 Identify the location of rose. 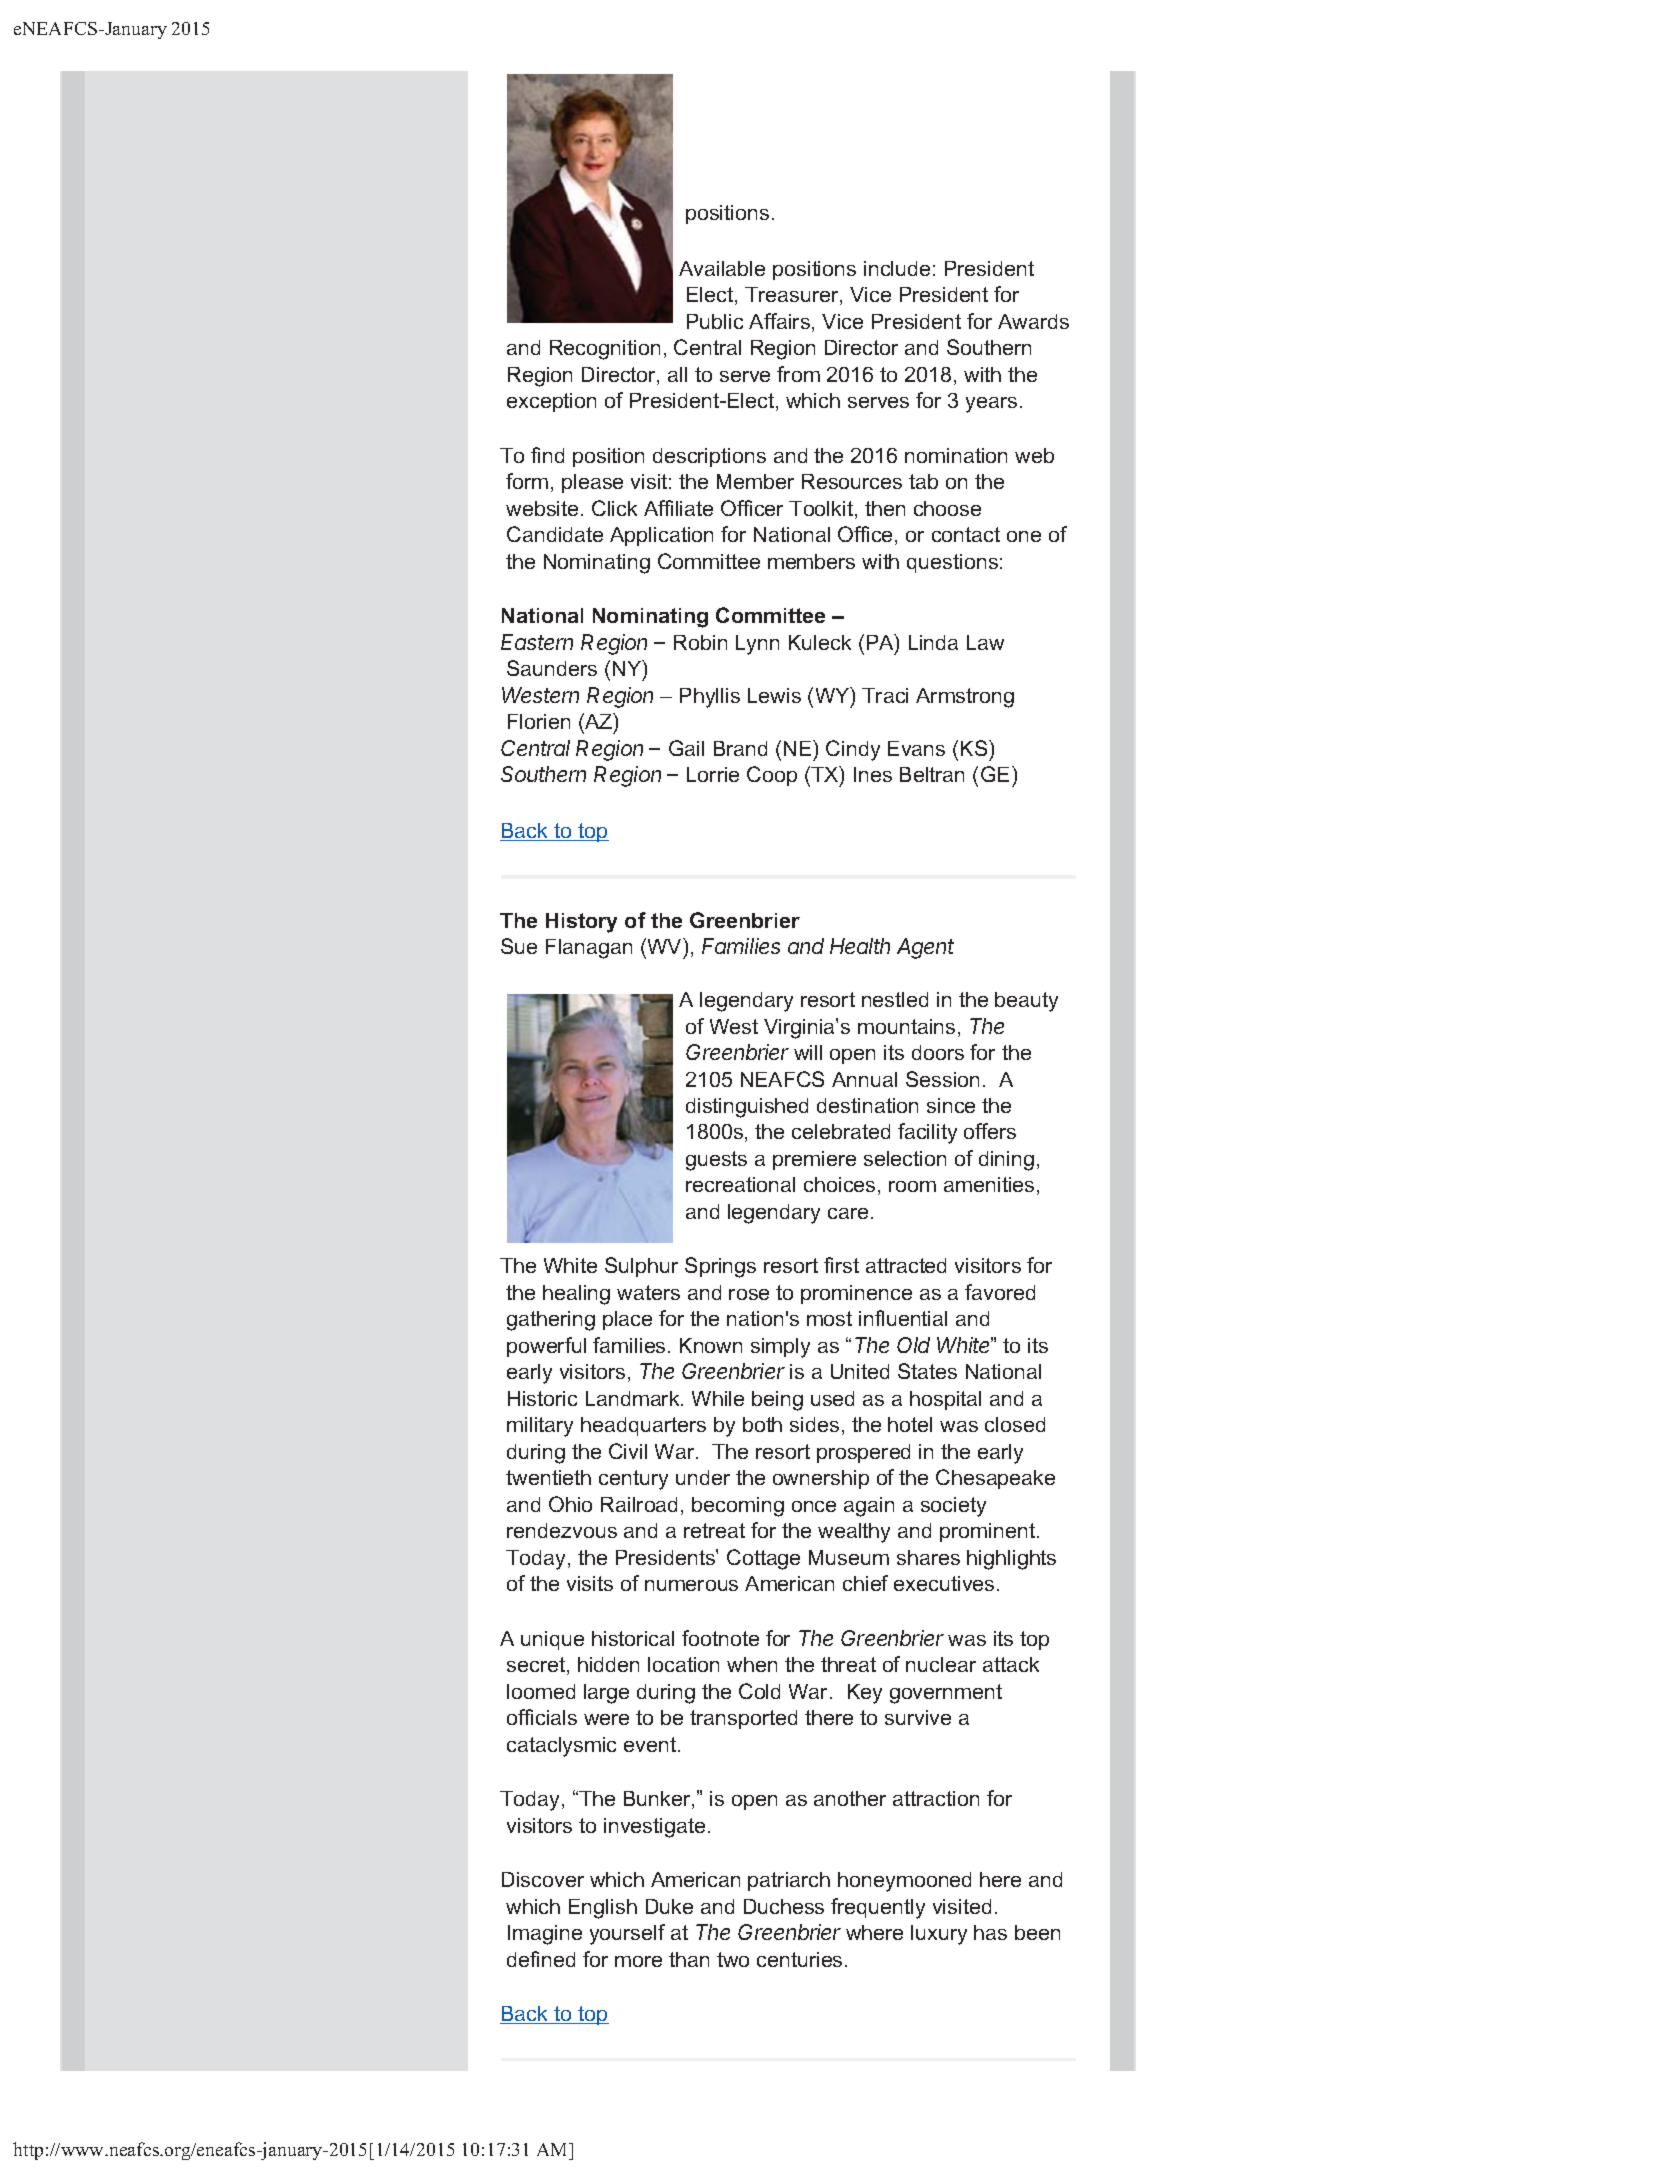
(749, 1294).
